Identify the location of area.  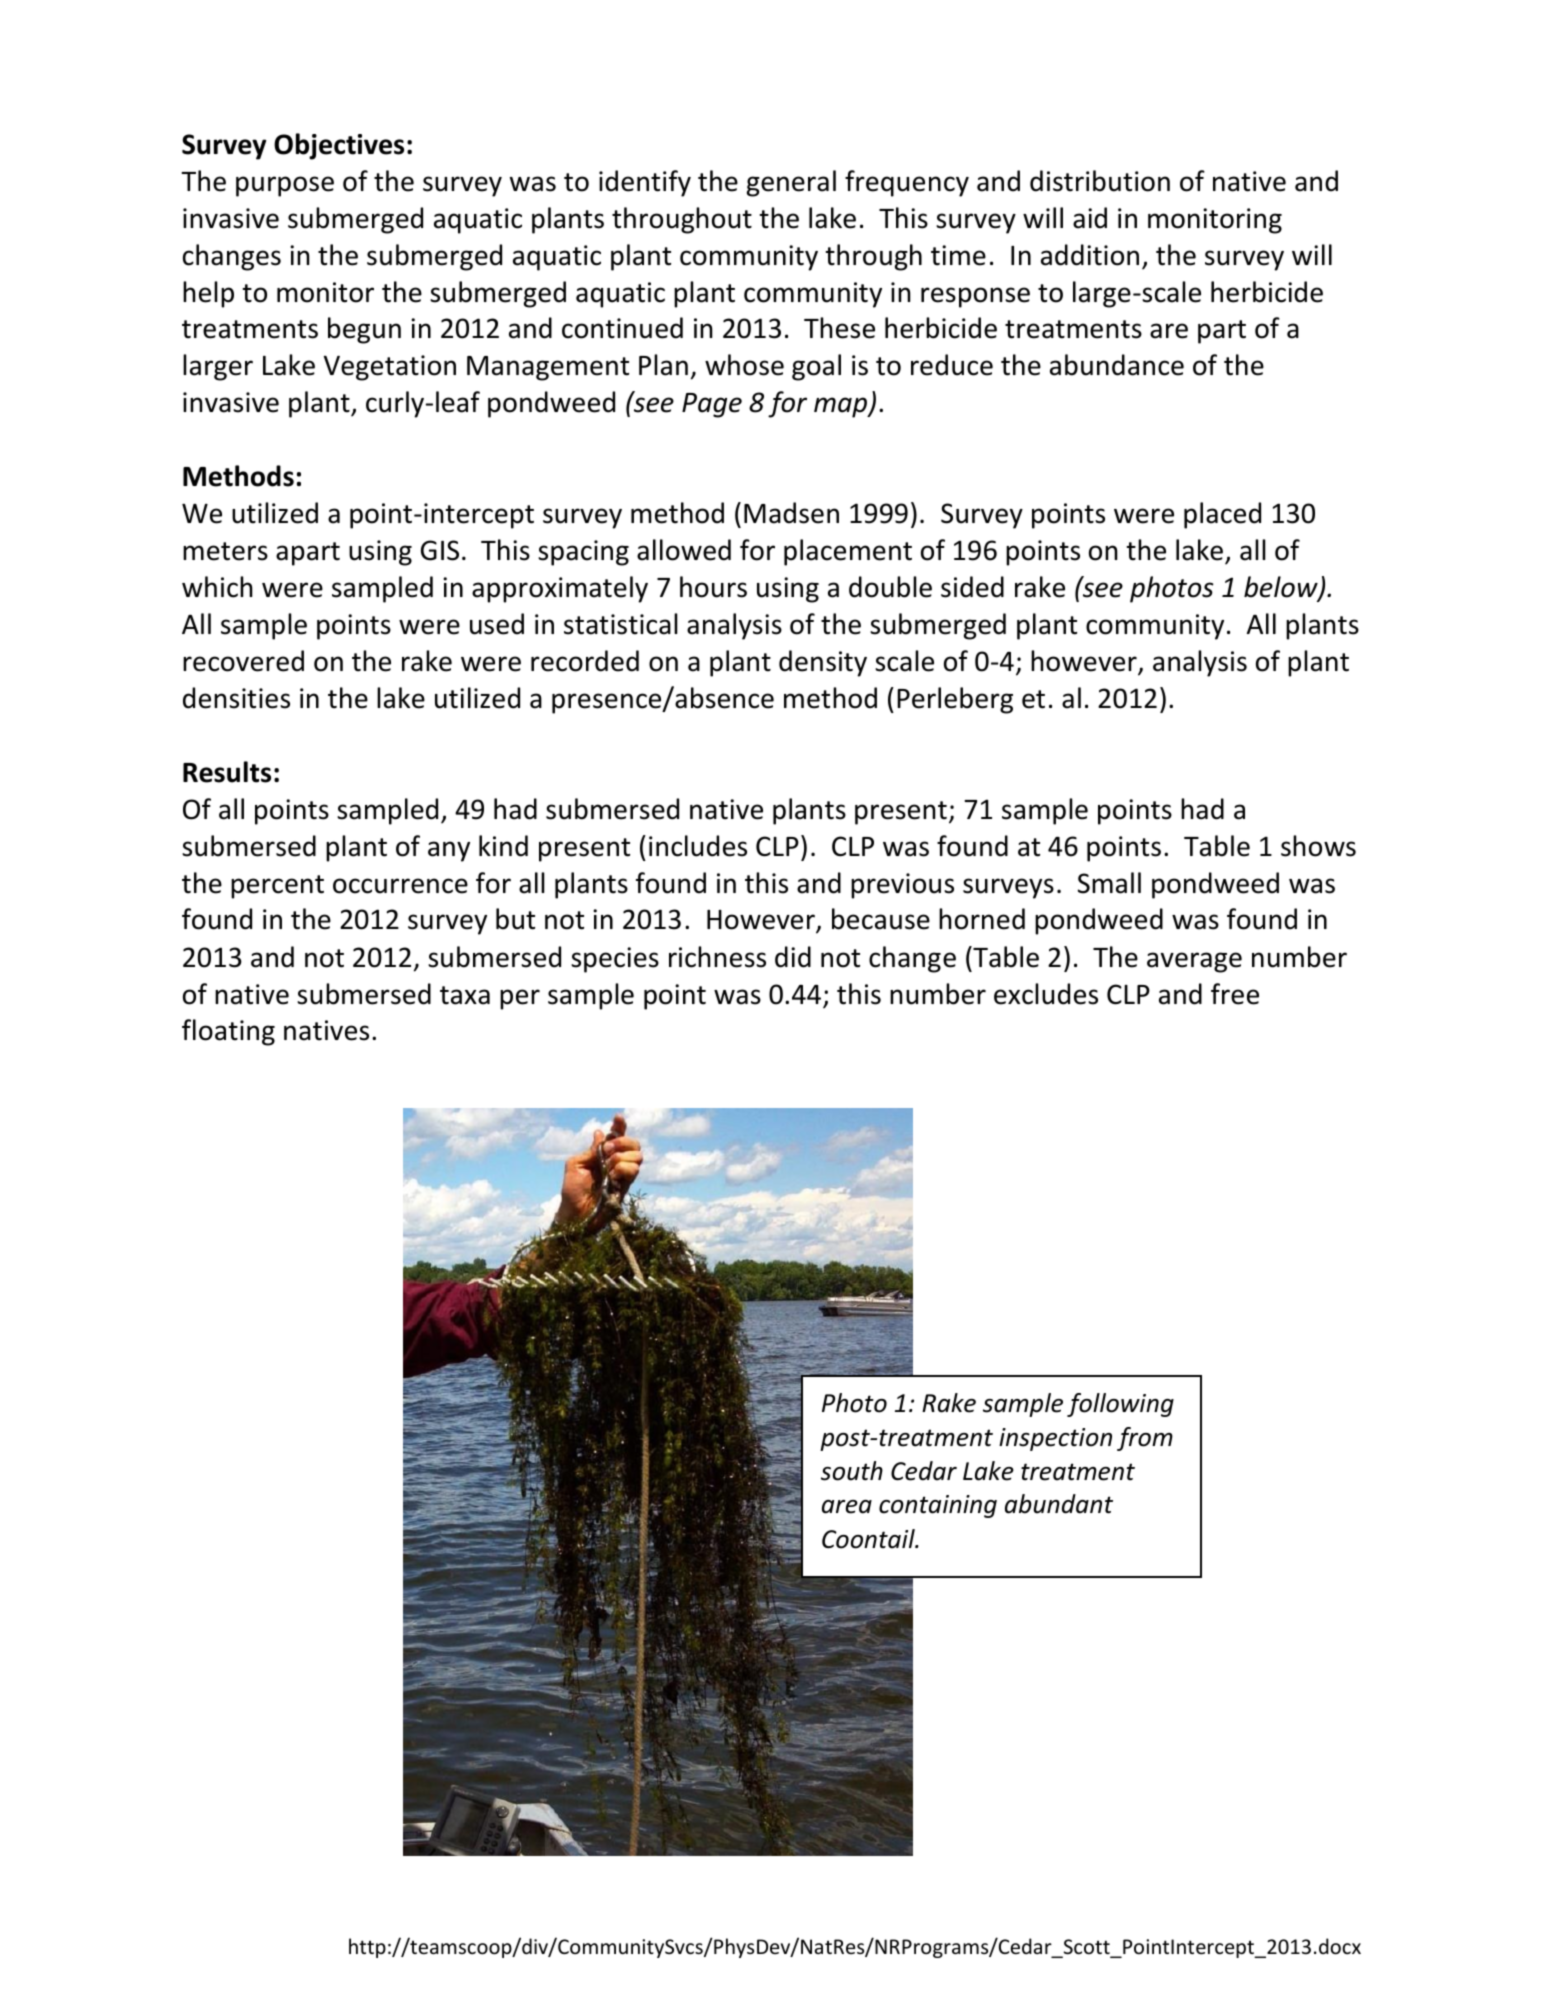
(847, 1507).
